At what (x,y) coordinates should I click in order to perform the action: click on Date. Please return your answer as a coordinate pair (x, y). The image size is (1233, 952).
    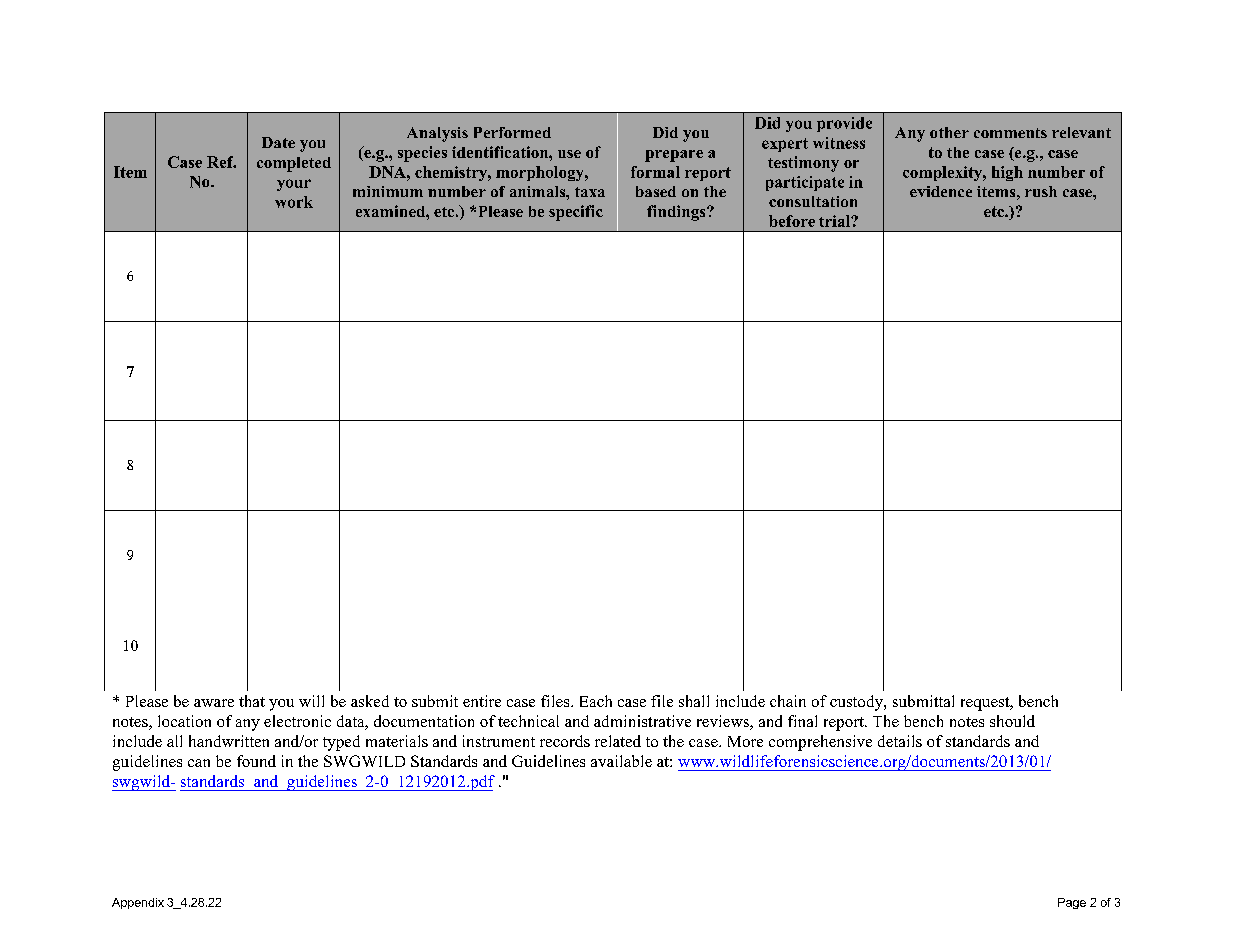
    Looking at the image, I should click on (278, 142).
